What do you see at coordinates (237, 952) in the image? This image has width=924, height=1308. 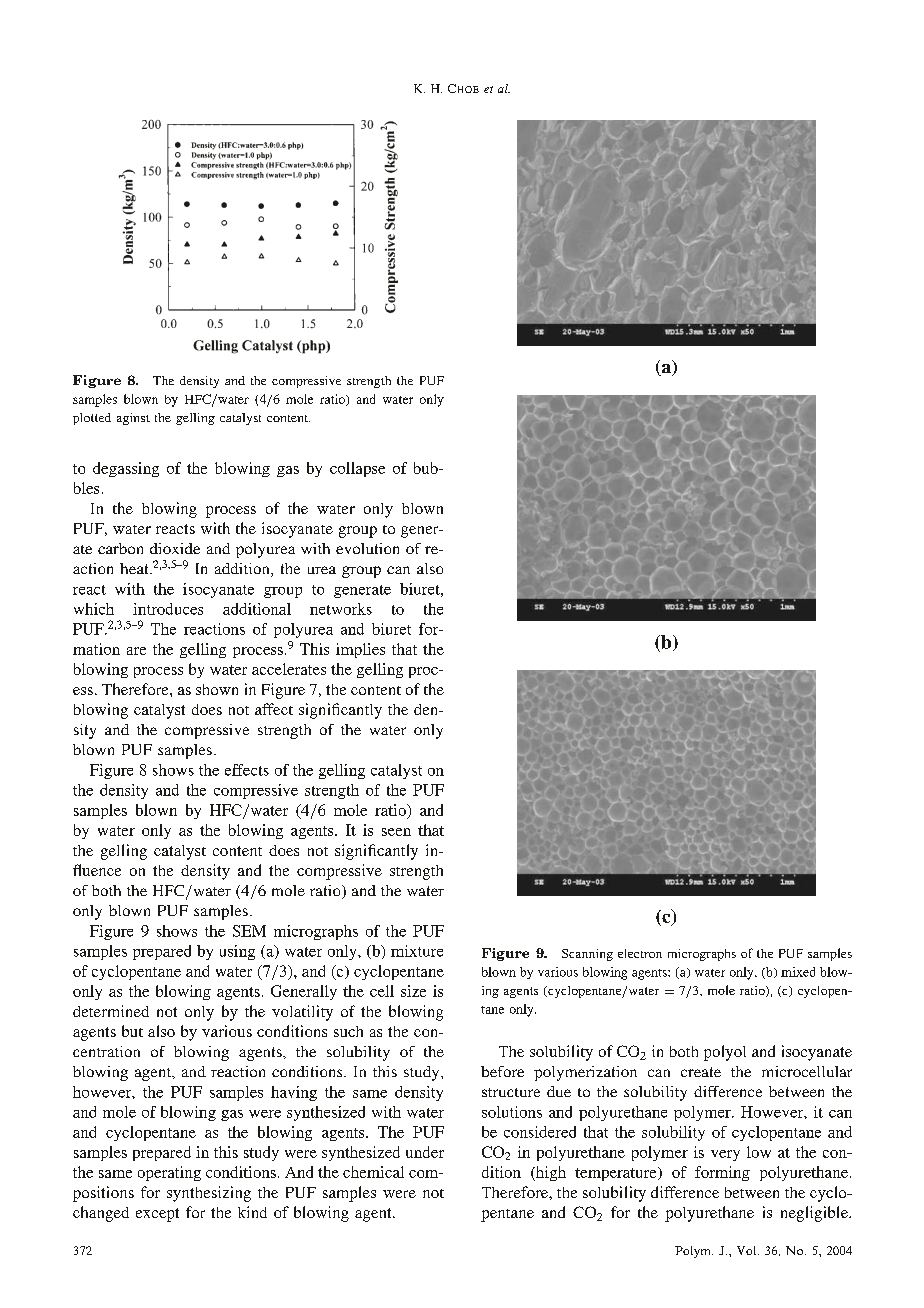 I see `using` at bounding box center [237, 952].
